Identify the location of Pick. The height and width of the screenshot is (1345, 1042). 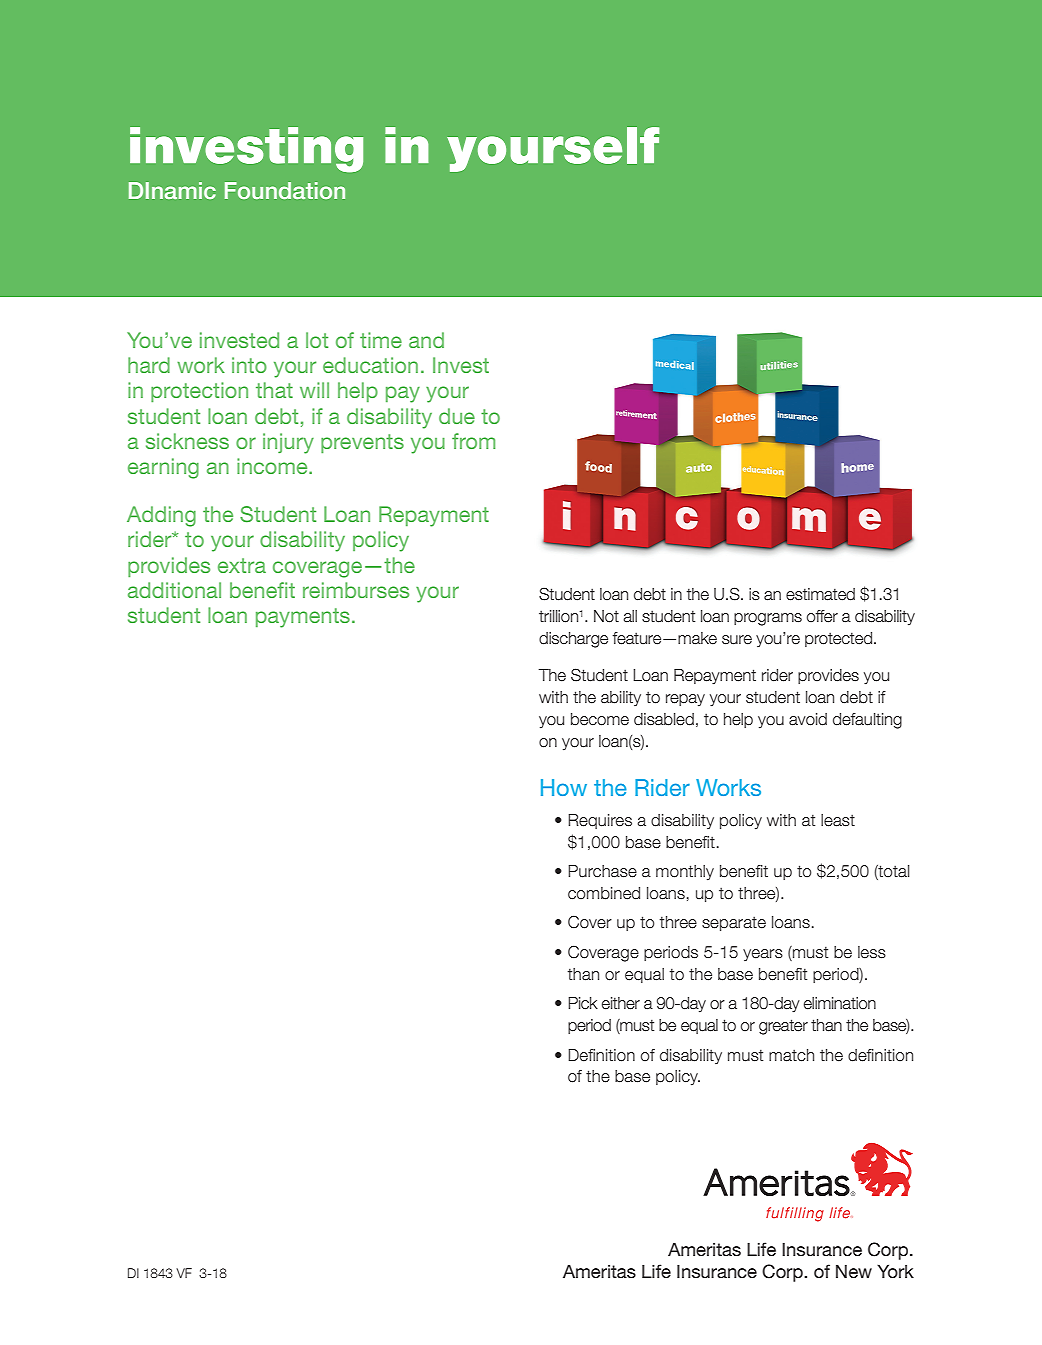
(583, 1003).
